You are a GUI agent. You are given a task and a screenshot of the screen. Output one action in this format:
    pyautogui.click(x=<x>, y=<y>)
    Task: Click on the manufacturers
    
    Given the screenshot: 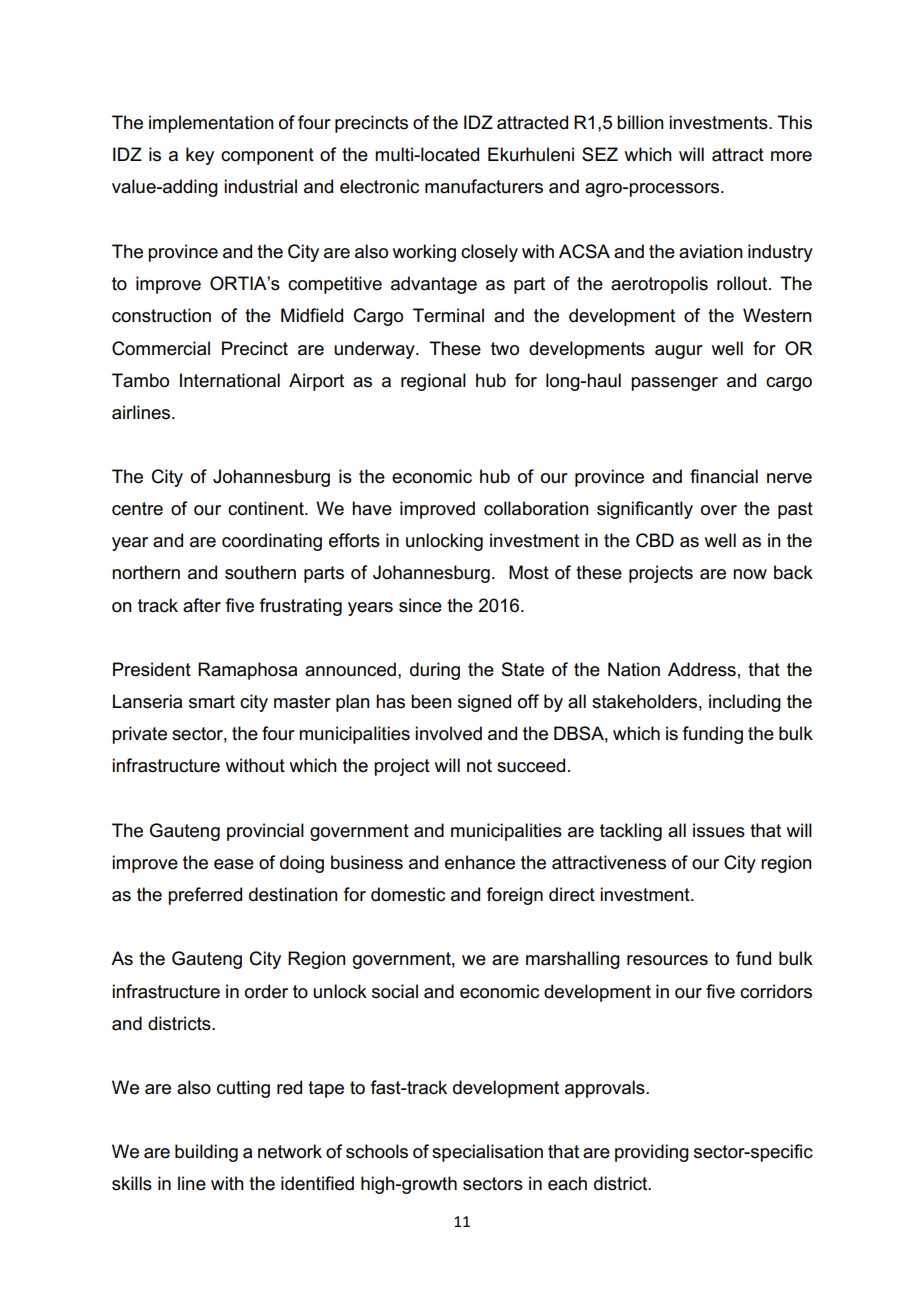 What is the action you would take?
    pyautogui.click(x=484, y=186)
